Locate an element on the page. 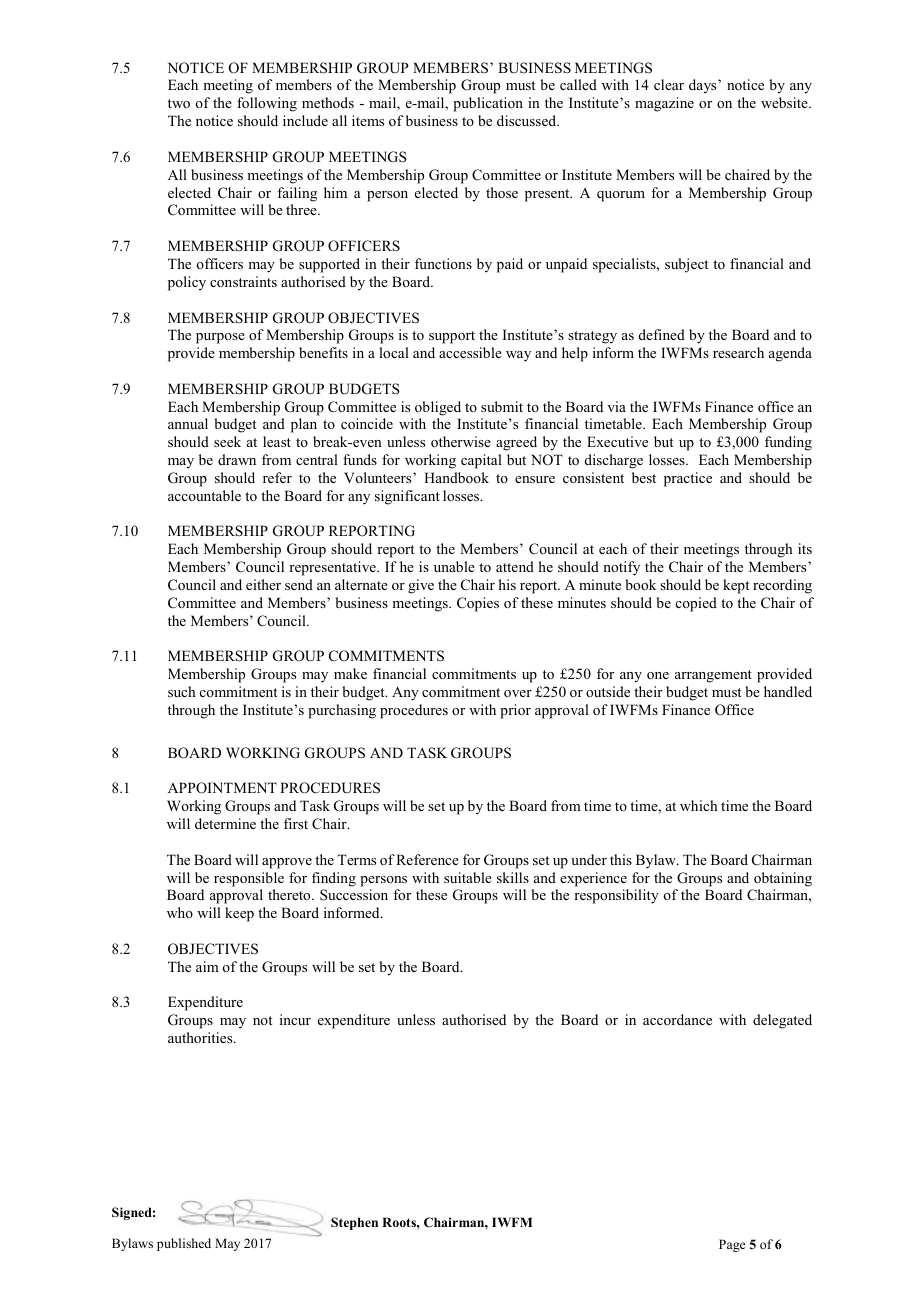 This document has width=924, height=1307. which is located at coordinates (699, 805).
